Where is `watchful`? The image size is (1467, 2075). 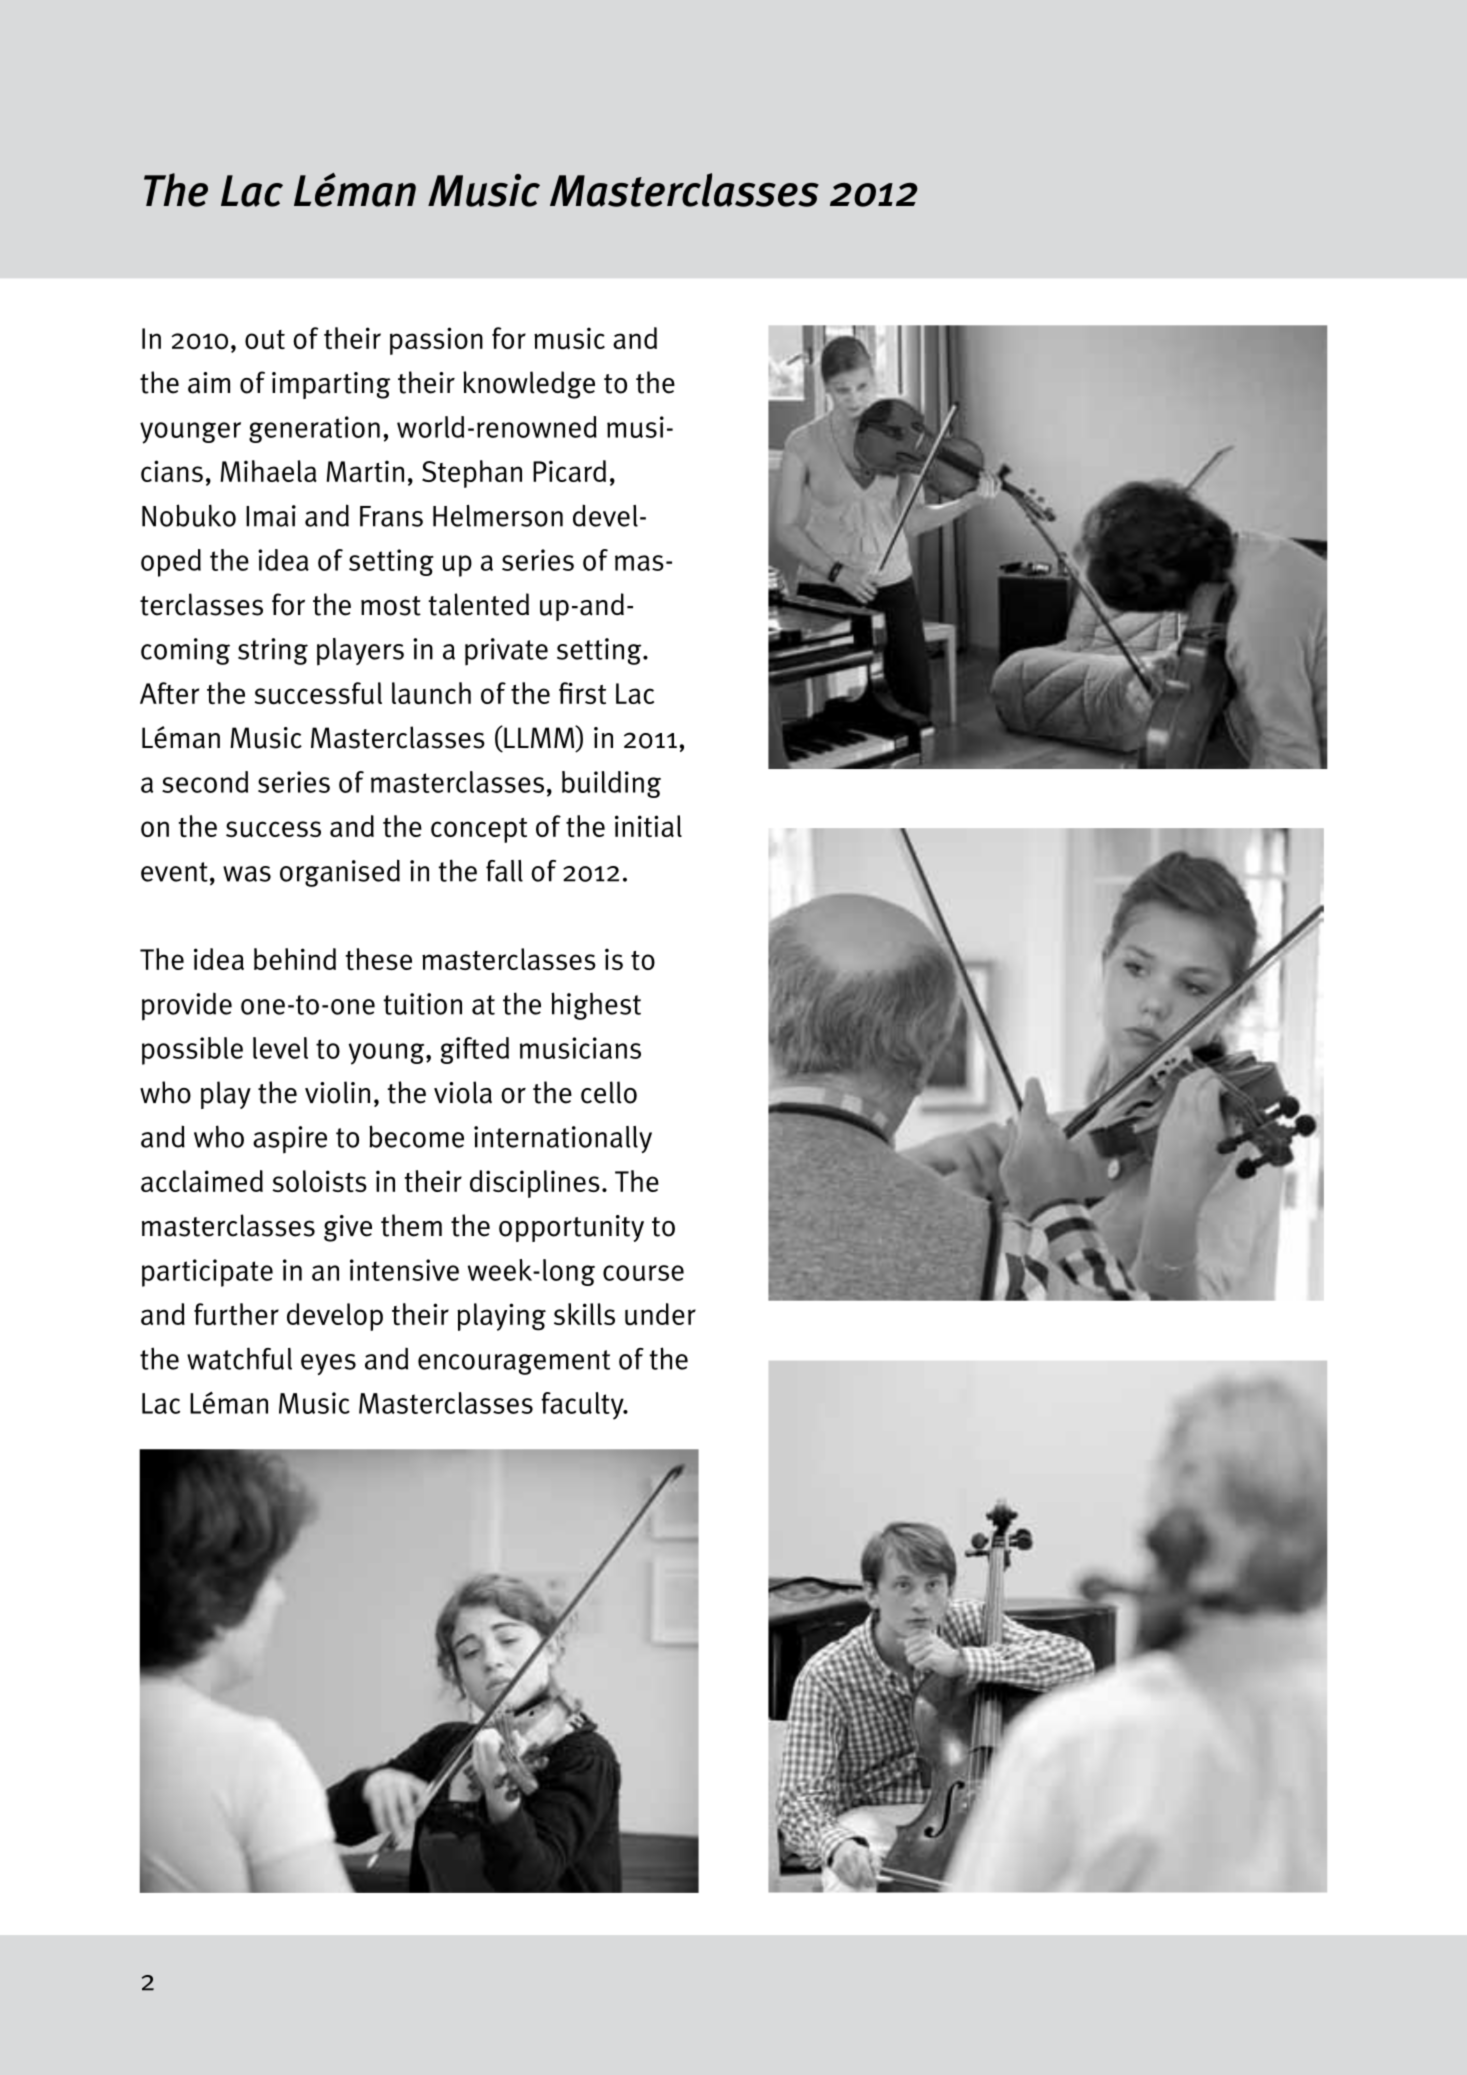 watchful is located at coordinates (239, 1358).
